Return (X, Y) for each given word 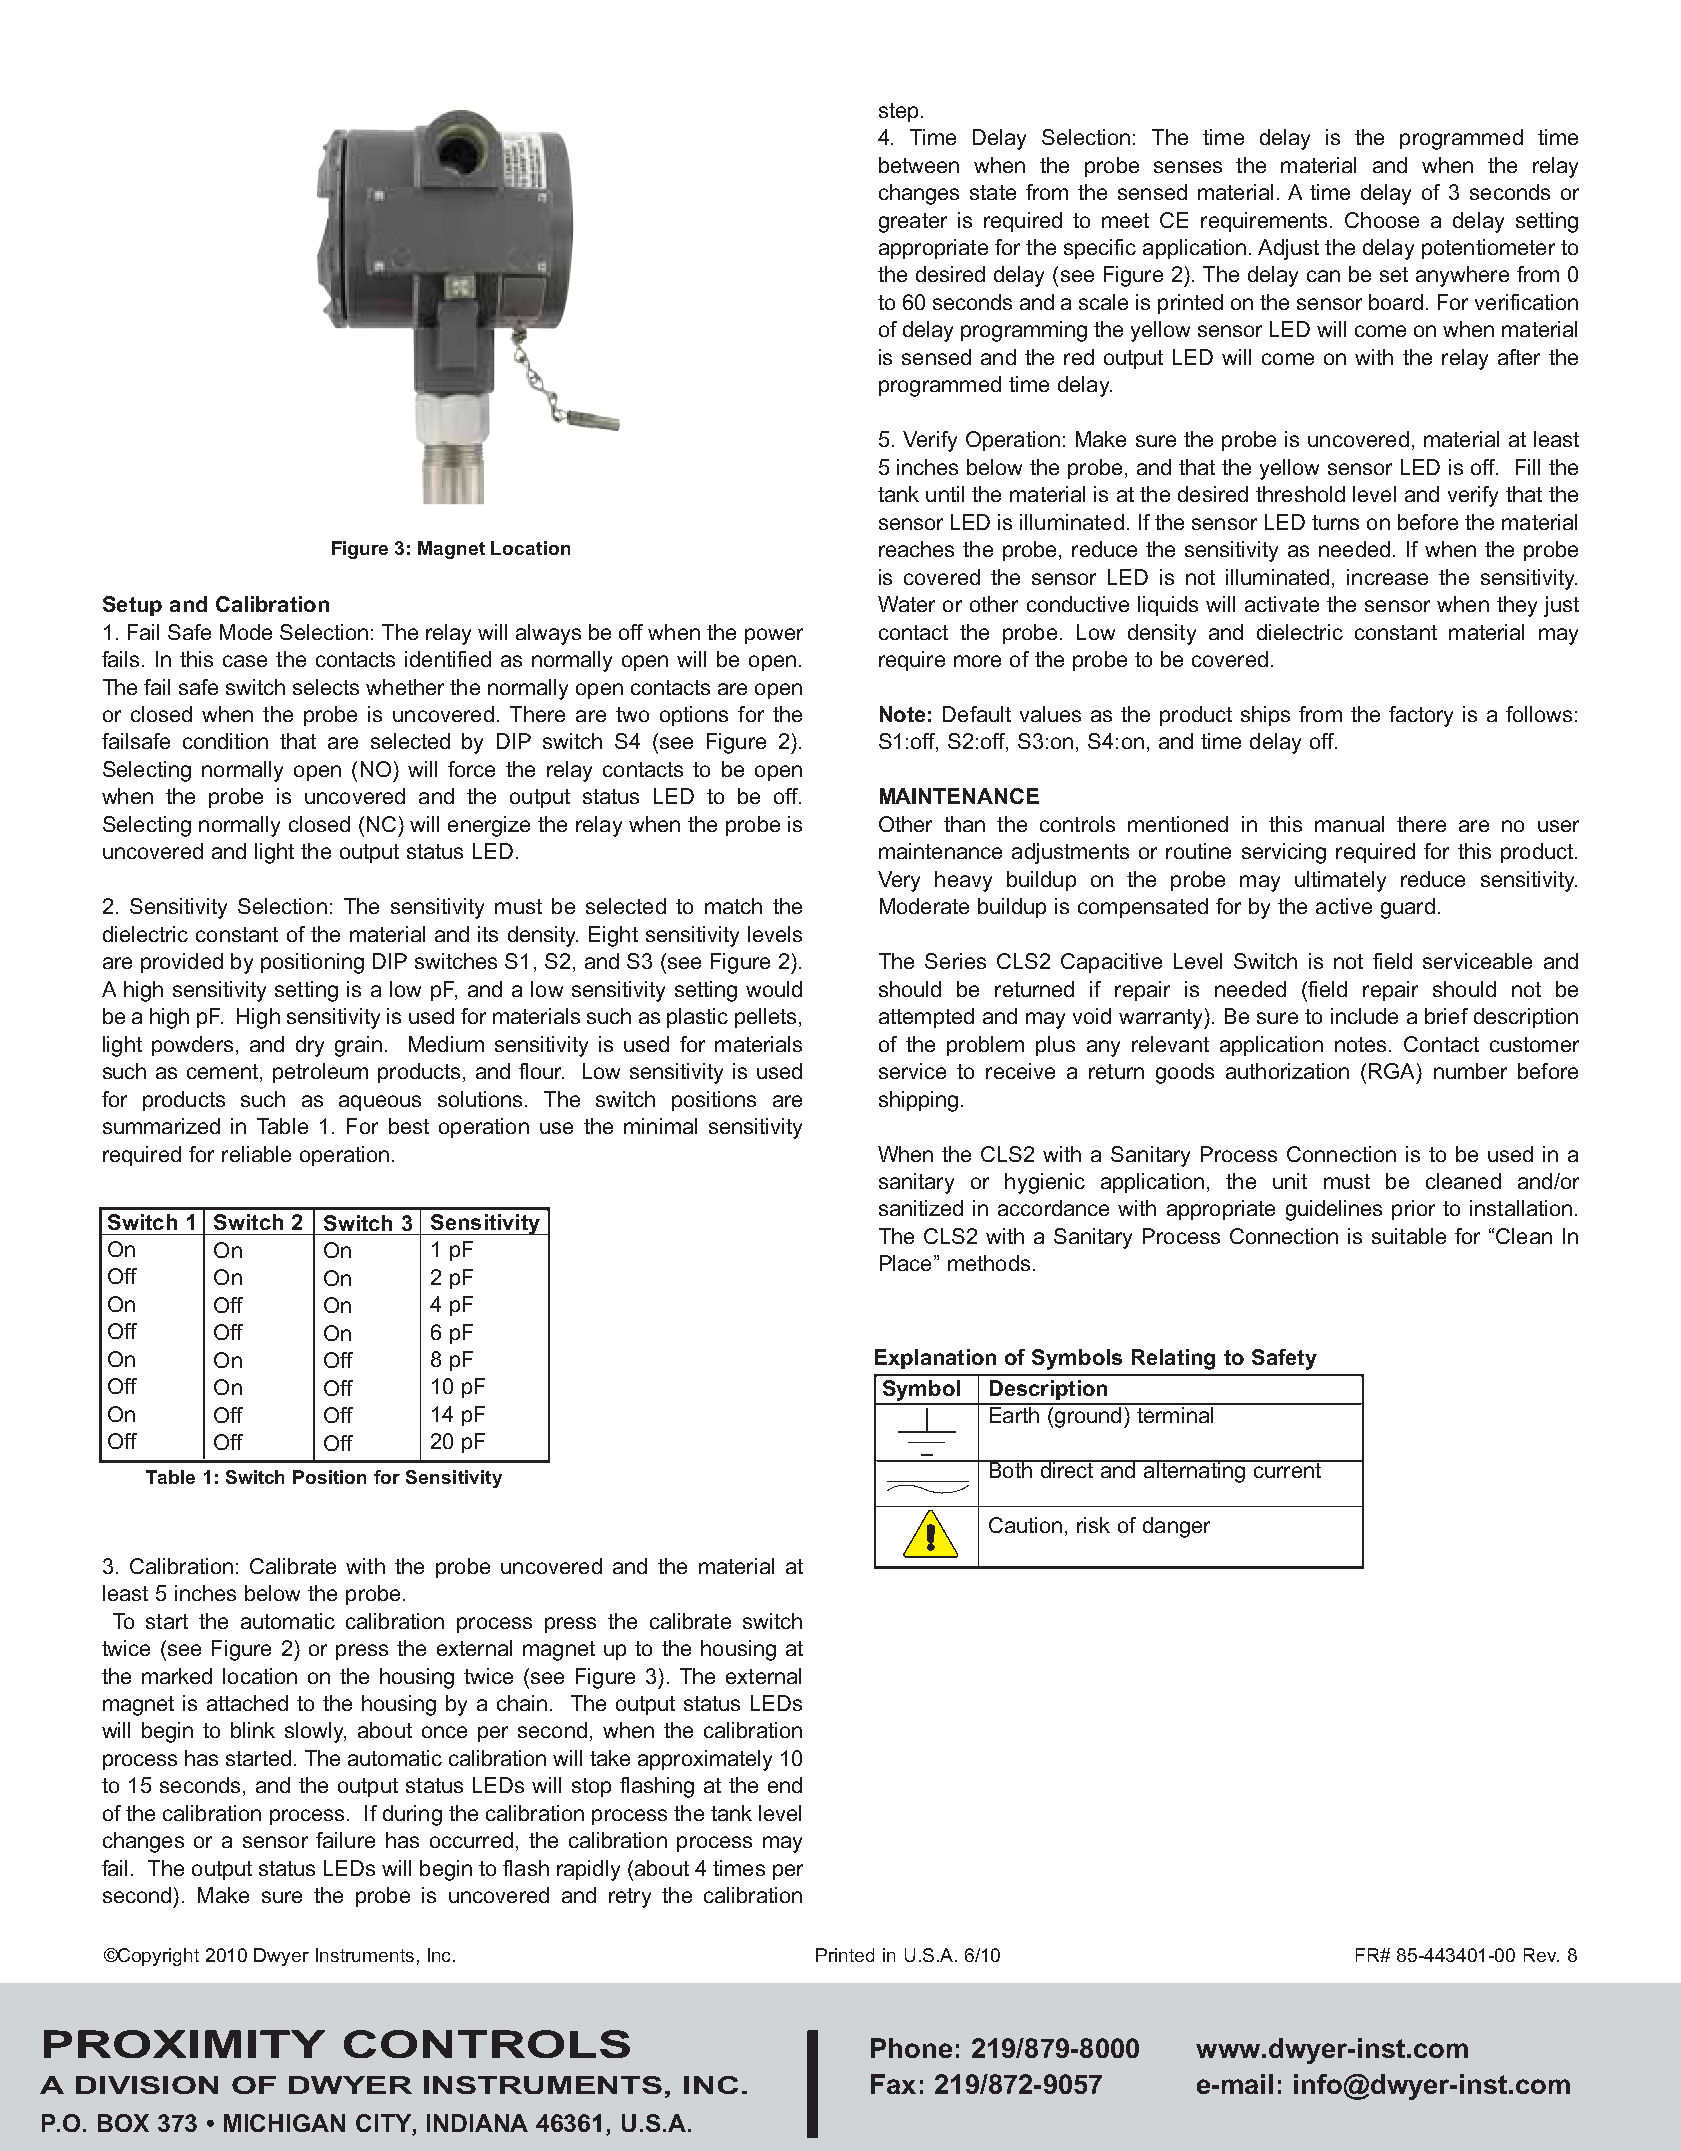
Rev (1541, 1955)
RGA (1393, 1072)
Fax (893, 2084)
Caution (1025, 1525)
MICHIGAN (284, 2123)
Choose (1382, 220)
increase (1387, 577)
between (919, 165)
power (774, 636)
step (898, 112)
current (1287, 1469)
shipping (918, 1101)
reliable (256, 1154)
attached (247, 1703)
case (245, 661)
